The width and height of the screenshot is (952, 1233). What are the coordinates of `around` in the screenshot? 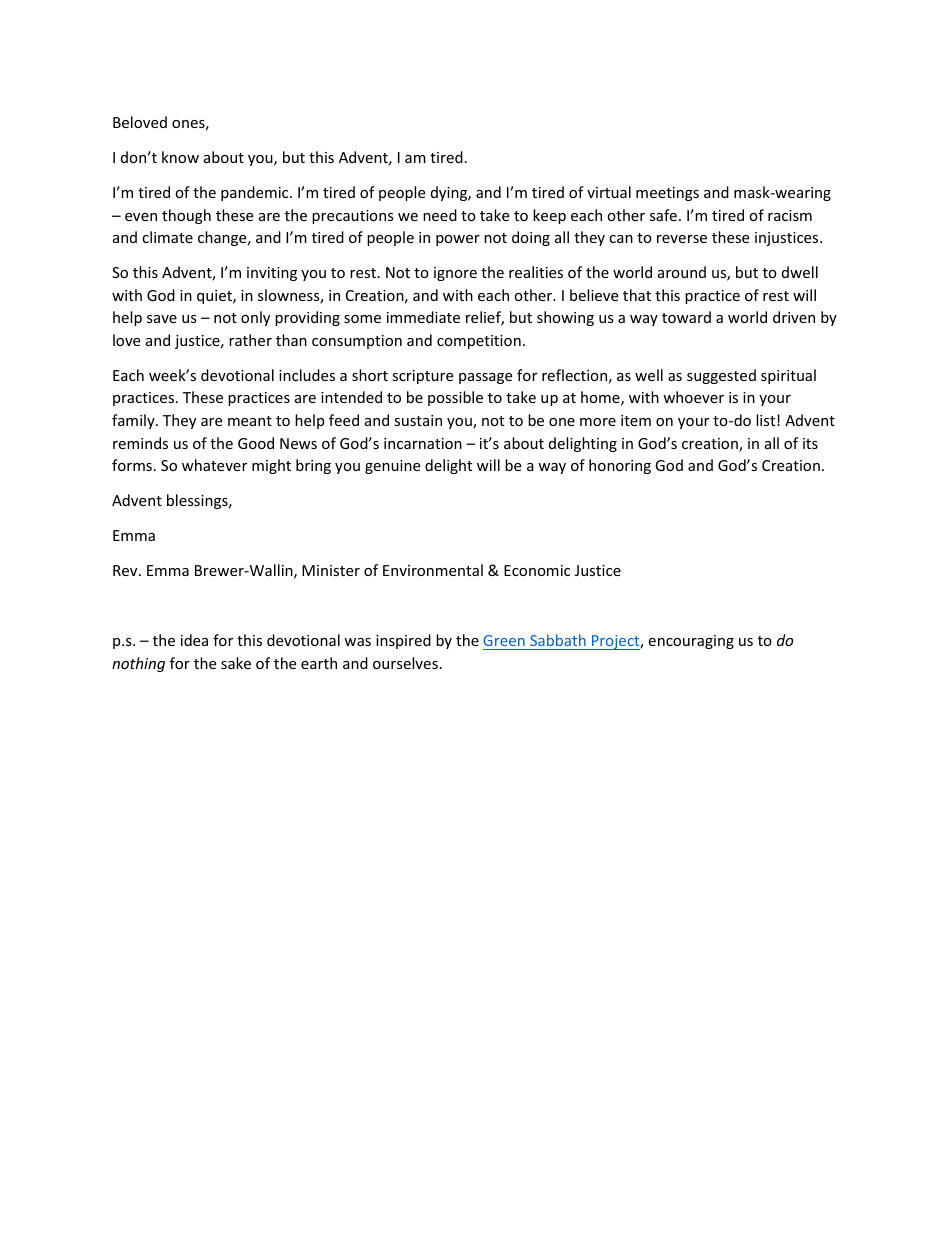 It's located at (682, 272).
